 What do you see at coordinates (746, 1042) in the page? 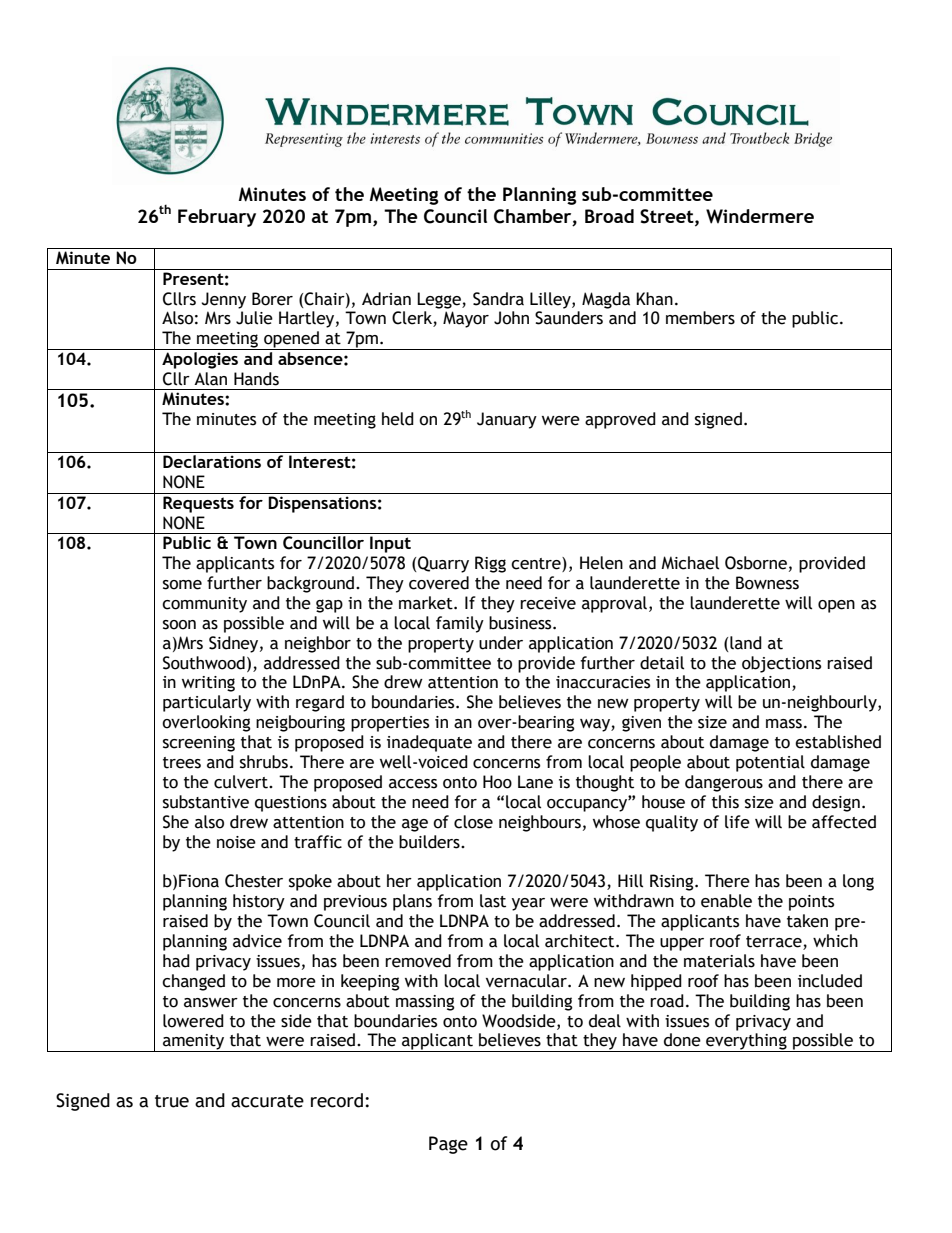
I see `everything` at bounding box center [746, 1042].
